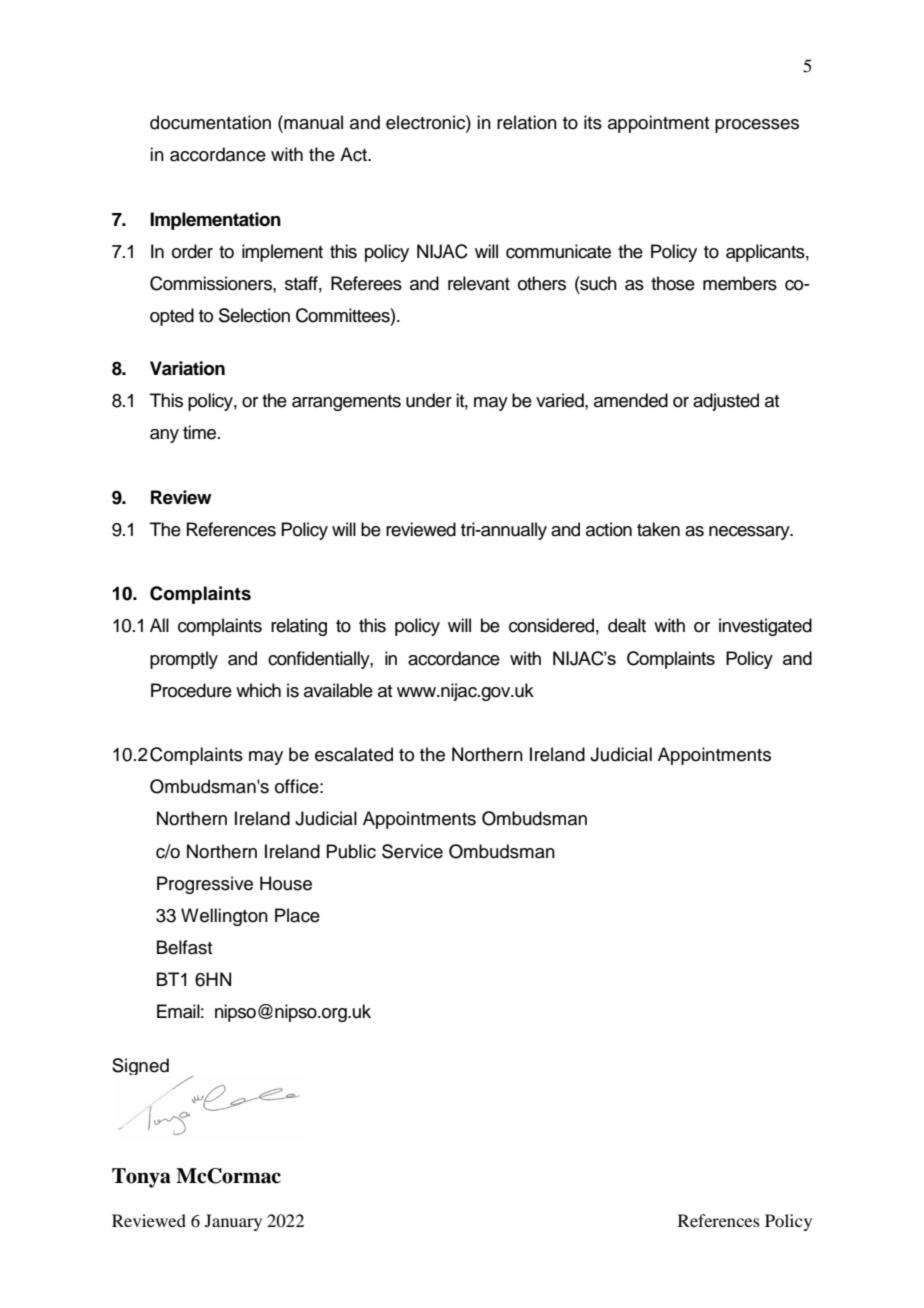 The image size is (924, 1308). Describe the element at coordinates (527, 122) in the screenshot. I see `relation` at that location.
